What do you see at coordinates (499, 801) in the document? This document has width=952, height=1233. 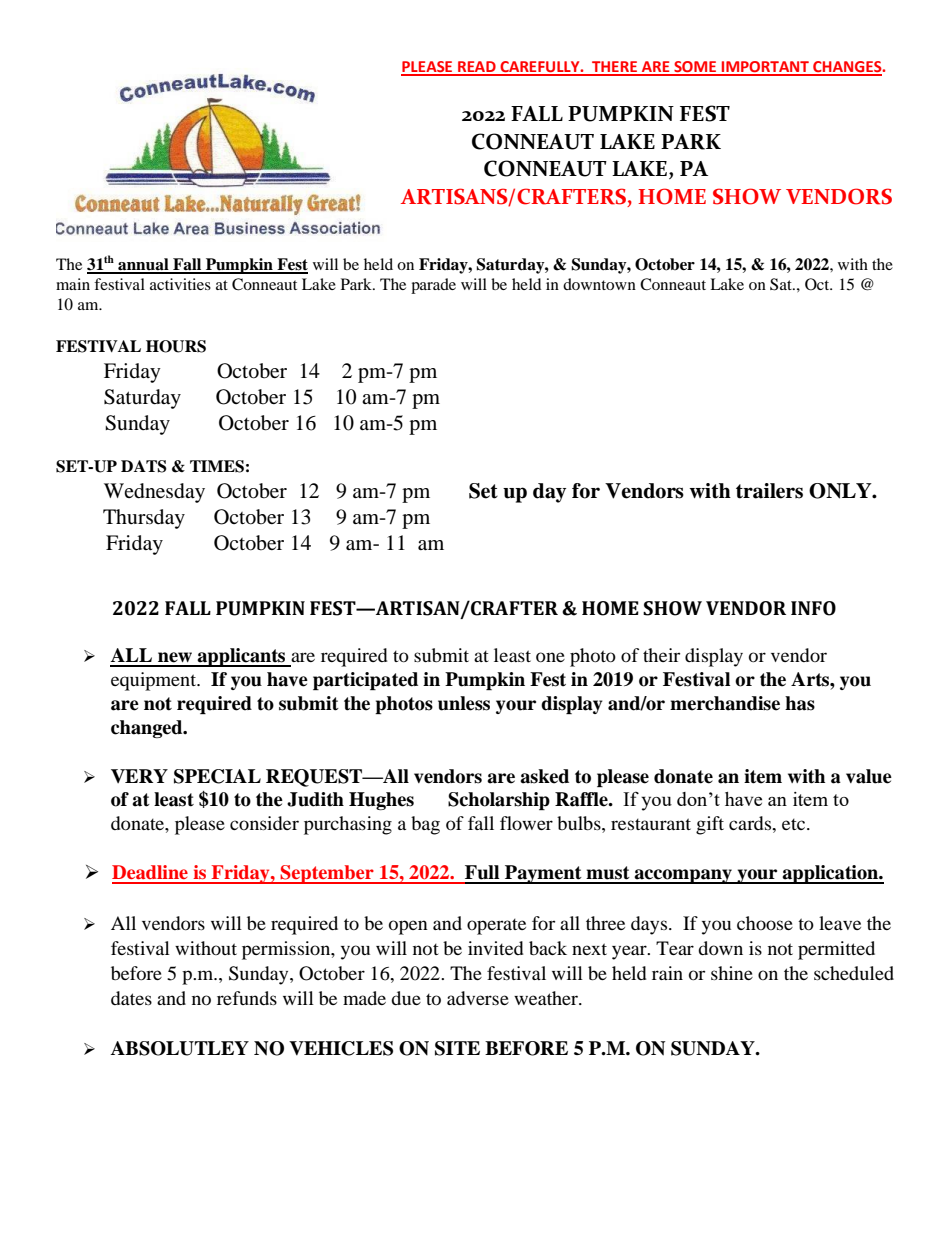 I see `Scholarship` at bounding box center [499, 801].
